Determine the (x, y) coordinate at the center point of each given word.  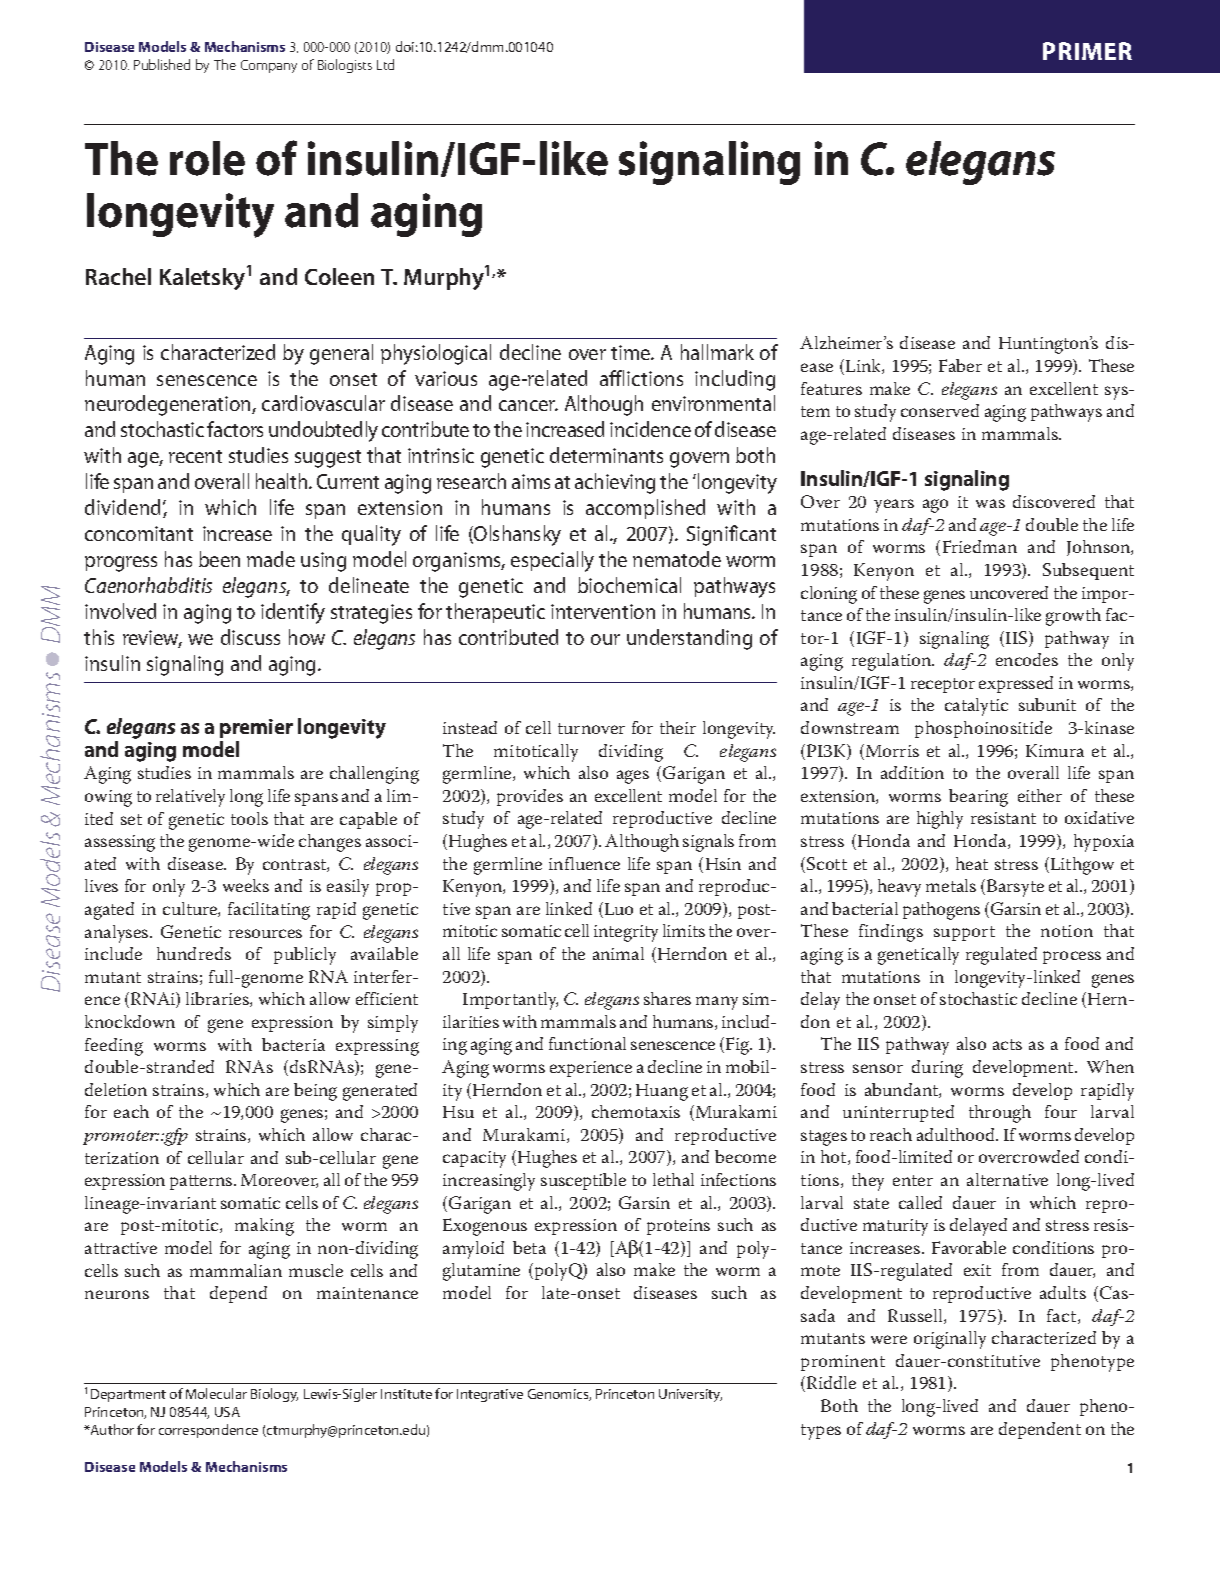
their (678, 727)
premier (256, 728)
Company (269, 66)
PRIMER (1087, 51)
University (690, 1395)
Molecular (216, 1393)
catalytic (976, 707)
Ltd (385, 64)
